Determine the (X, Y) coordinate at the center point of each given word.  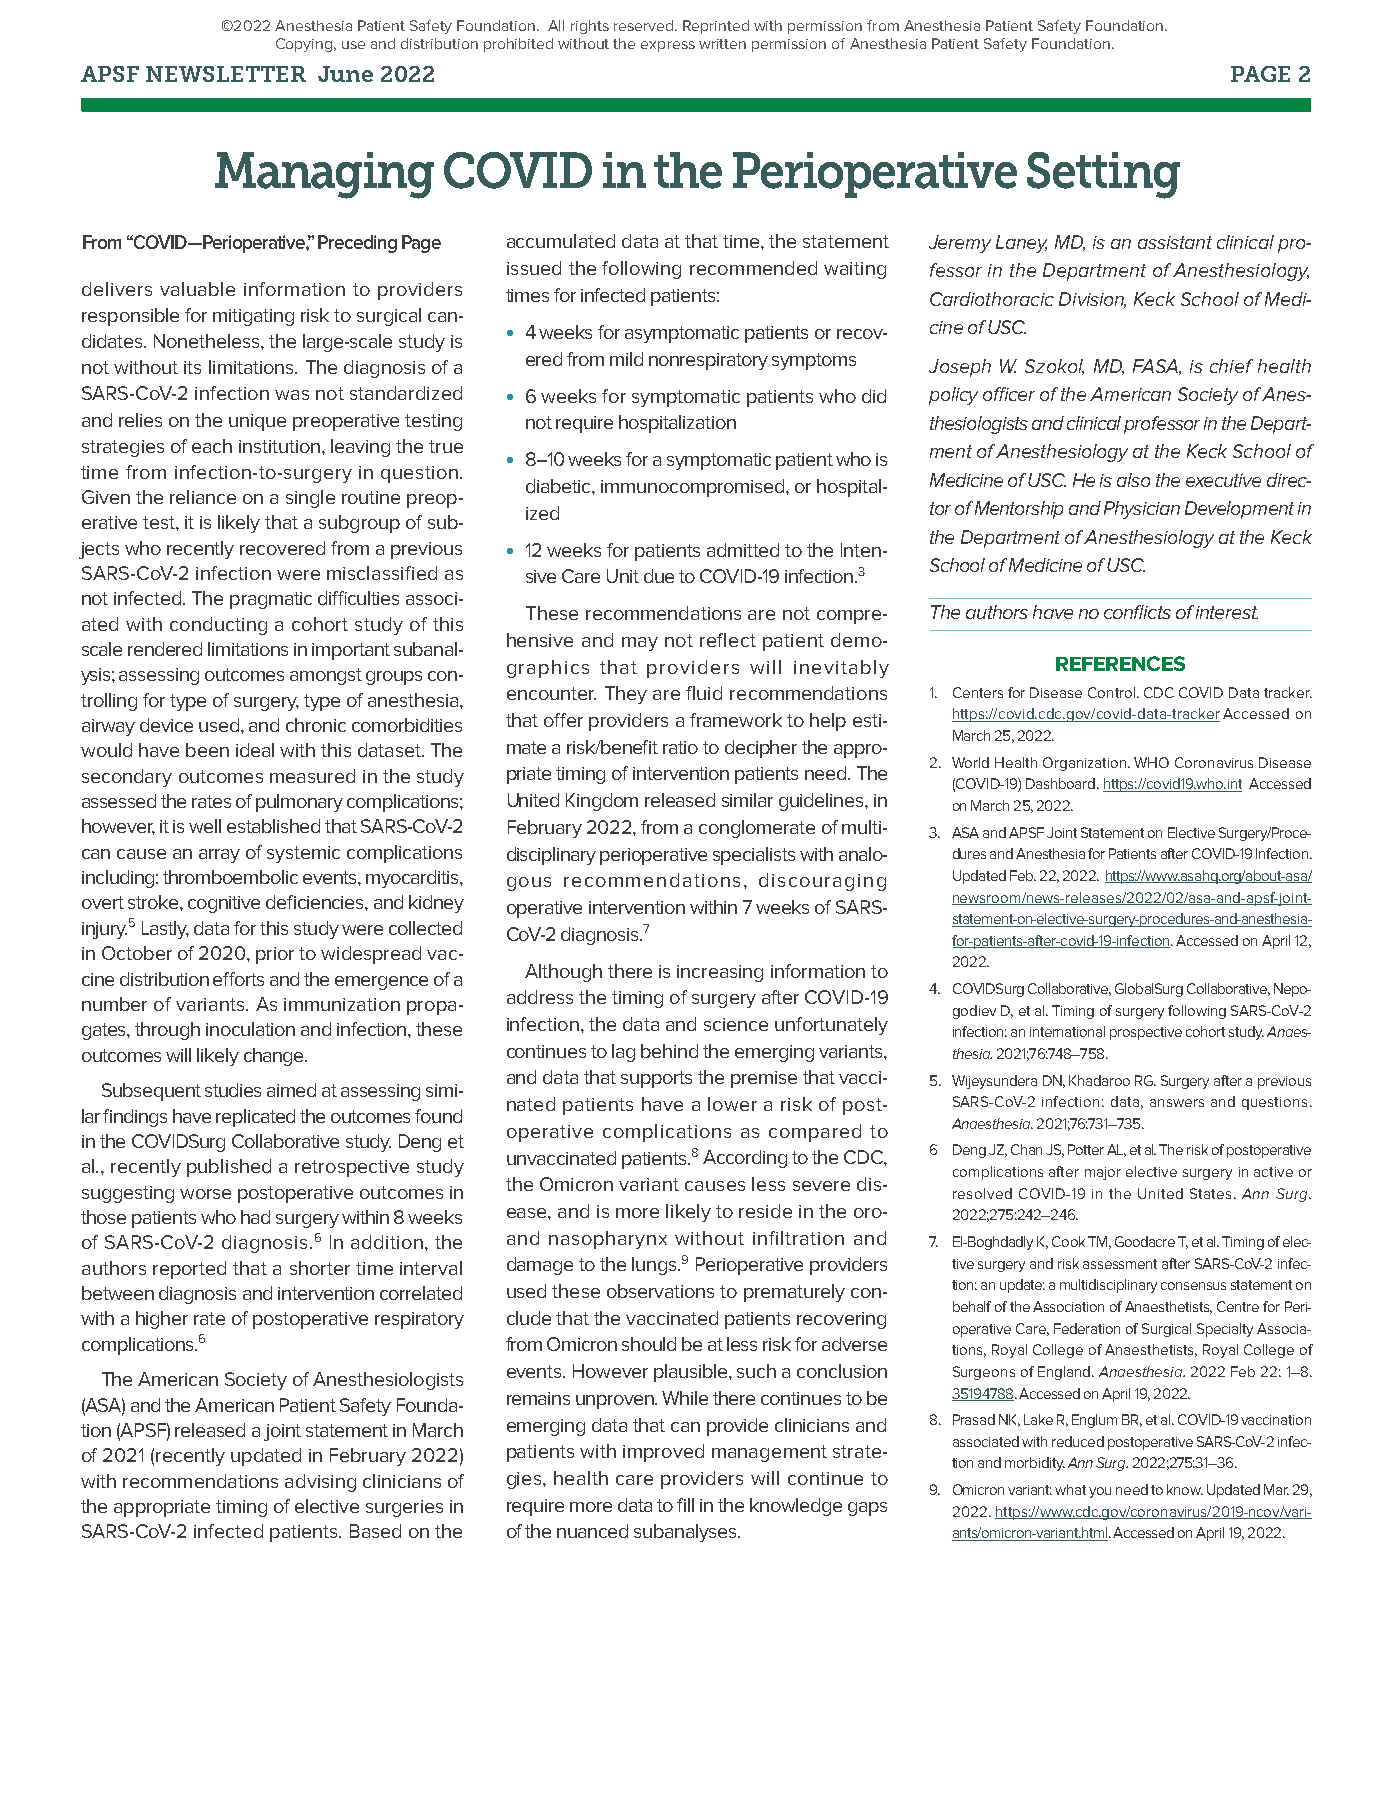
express (668, 46)
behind (669, 1051)
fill (685, 1505)
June (345, 74)
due (659, 576)
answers (1177, 1103)
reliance (203, 497)
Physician (1142, 510)
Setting (1103, 175)
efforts (238, 979)
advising (320, 1483)
